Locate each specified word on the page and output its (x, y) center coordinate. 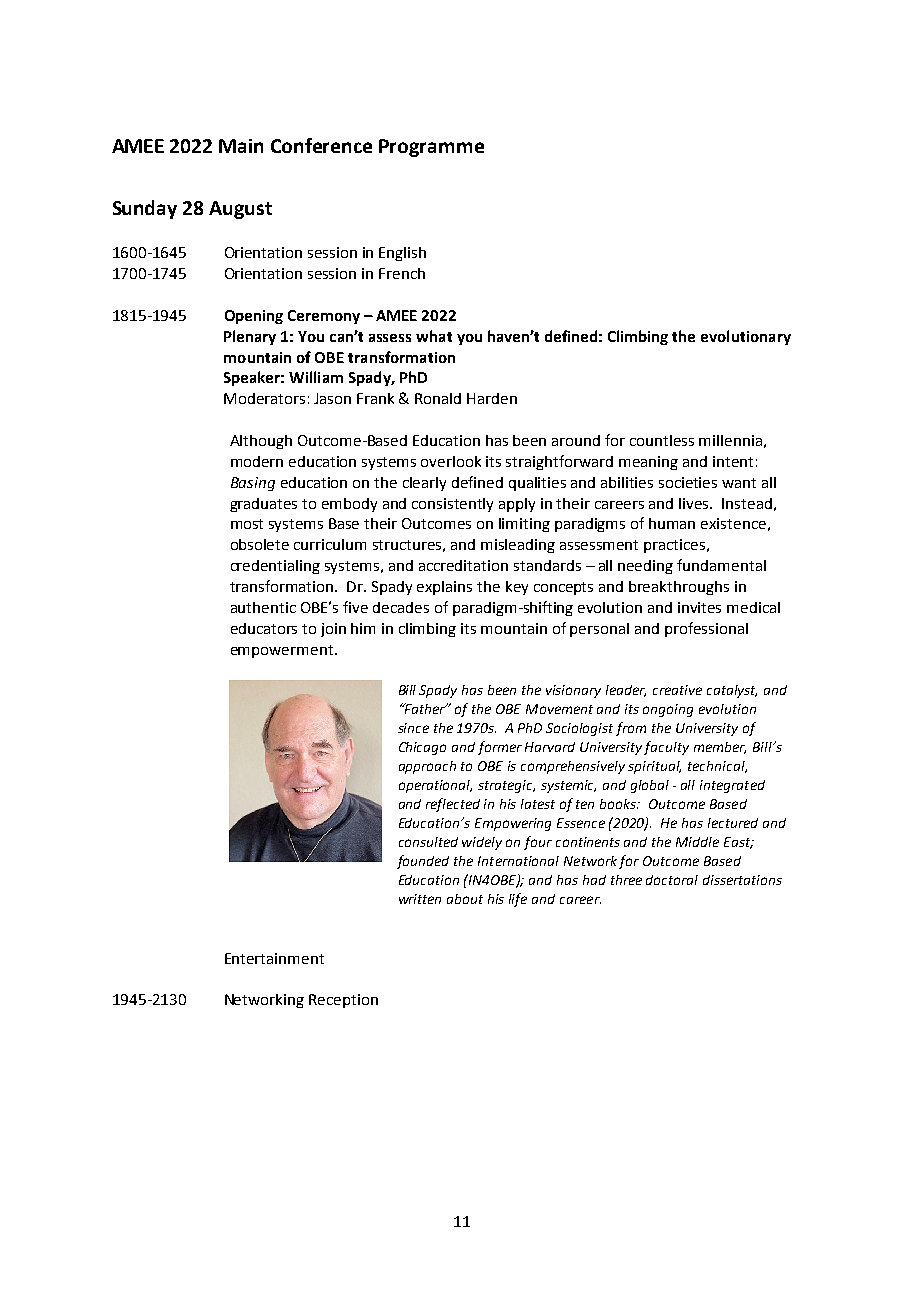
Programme (431, 148)
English (402, 254)
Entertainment (274, 958)
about (465, 899)
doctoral (672, 880)
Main (241, 146)
